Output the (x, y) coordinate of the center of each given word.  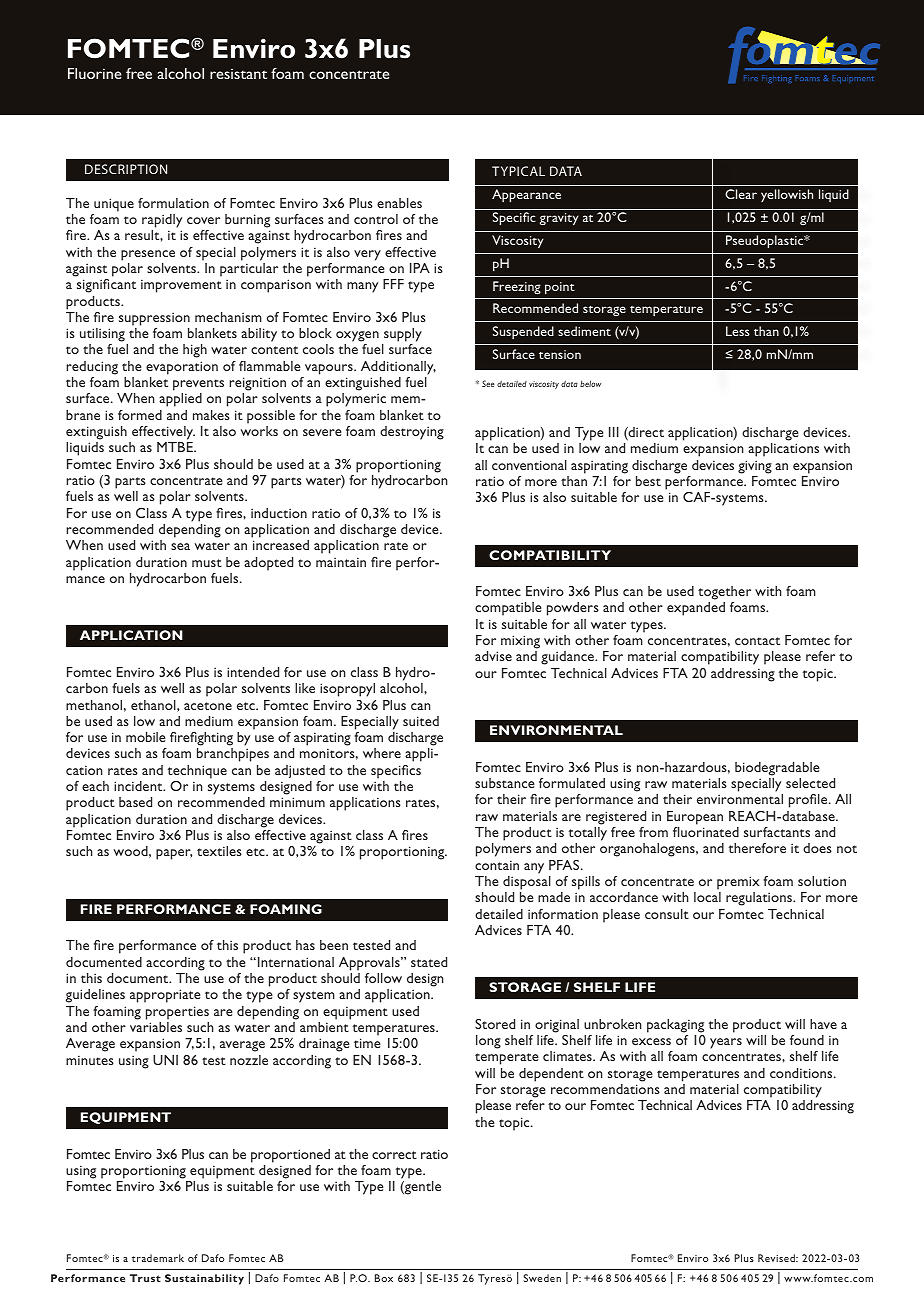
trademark (158, 1258)
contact (757, 641)
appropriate (165, 996)
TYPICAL (518, 171)
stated (429, 962)
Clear (741, 194)
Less (738, 331)
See (488, 383)
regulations (760, 899)
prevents (198, 385)
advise (493, 656)
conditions (802, 1073)
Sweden (542, 1278)
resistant (238, 74)
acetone (208, 706)
